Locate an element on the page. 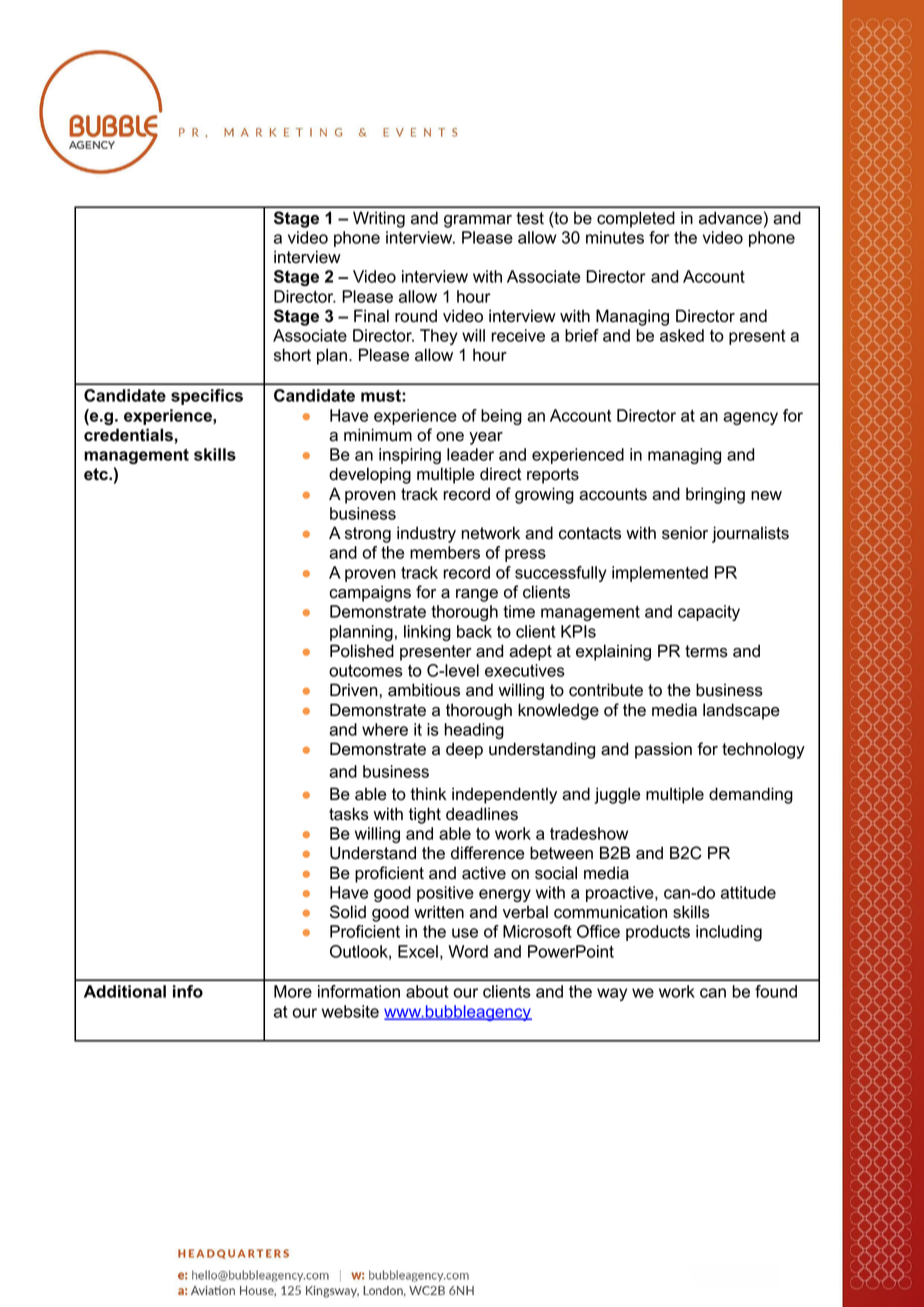  year is located at coordinates (486, 438).
